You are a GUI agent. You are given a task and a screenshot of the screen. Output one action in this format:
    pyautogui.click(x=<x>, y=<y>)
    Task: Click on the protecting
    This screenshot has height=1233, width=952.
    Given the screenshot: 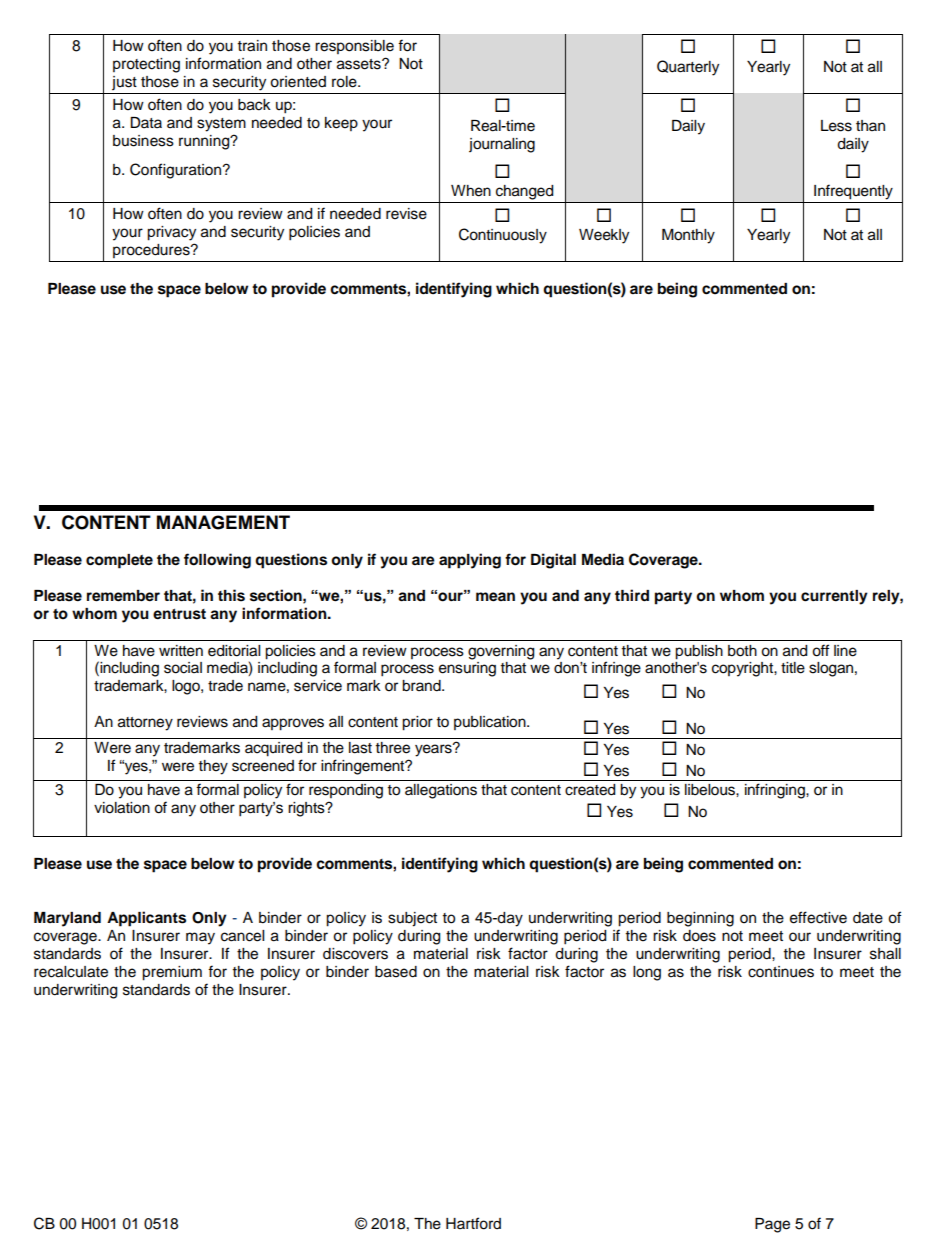 What is the action you would take?
    pyautogui.click(x=146, y=65)
